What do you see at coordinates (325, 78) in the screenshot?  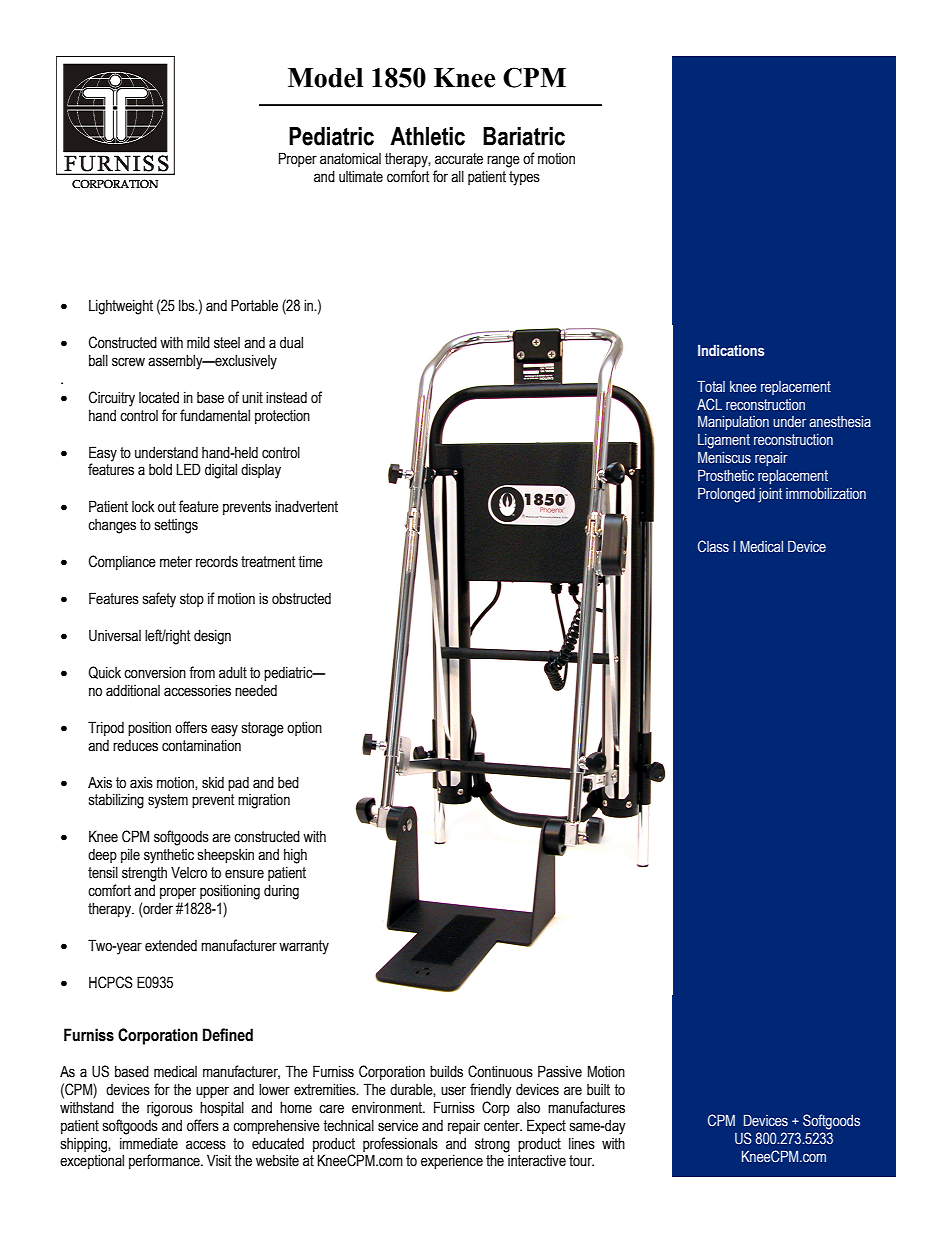 I see `Model` at bounding box center [325, 78].
